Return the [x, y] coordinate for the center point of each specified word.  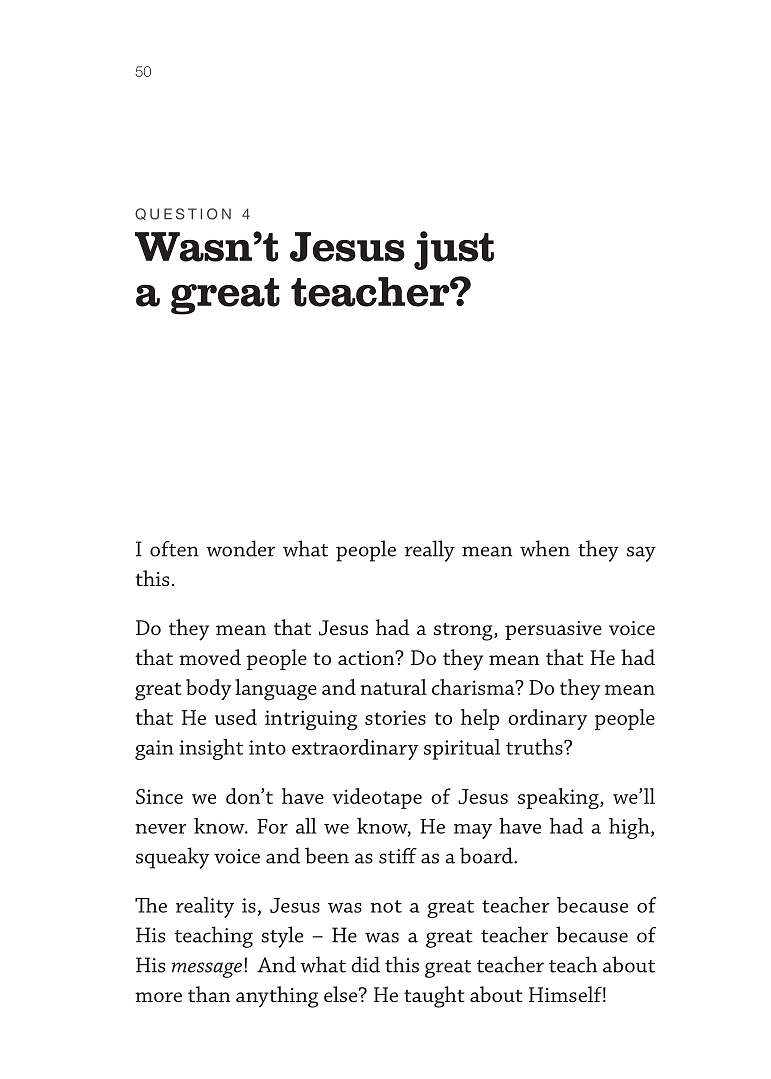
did [365, 964]
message [208, 970]
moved [210, 657]
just [454, 250]
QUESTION [183, 214]
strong [464, 631]
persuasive [553, 630]
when [545, 548]
